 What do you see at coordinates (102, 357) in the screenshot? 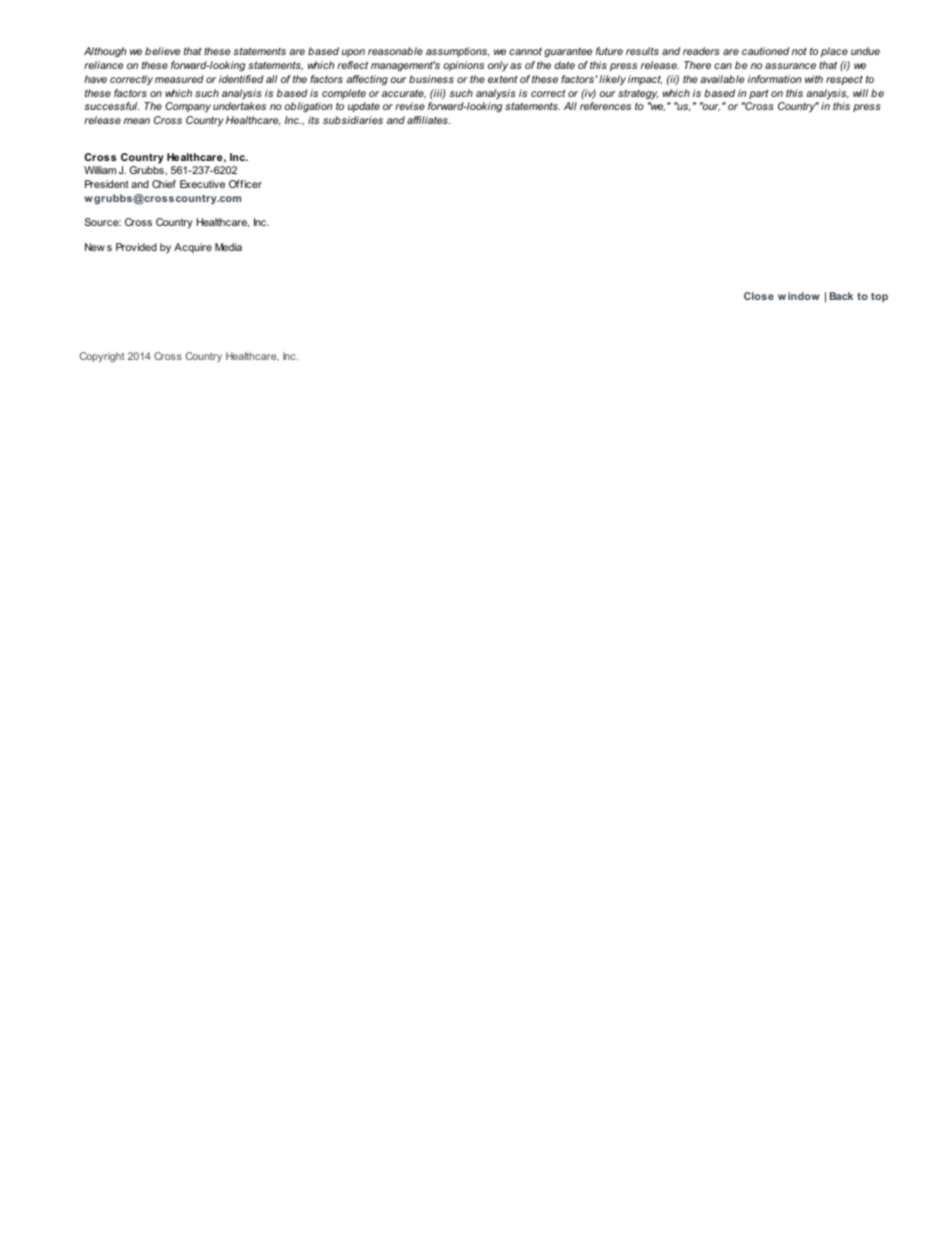
I see `Copyright` at bounding box center [102, 357].
